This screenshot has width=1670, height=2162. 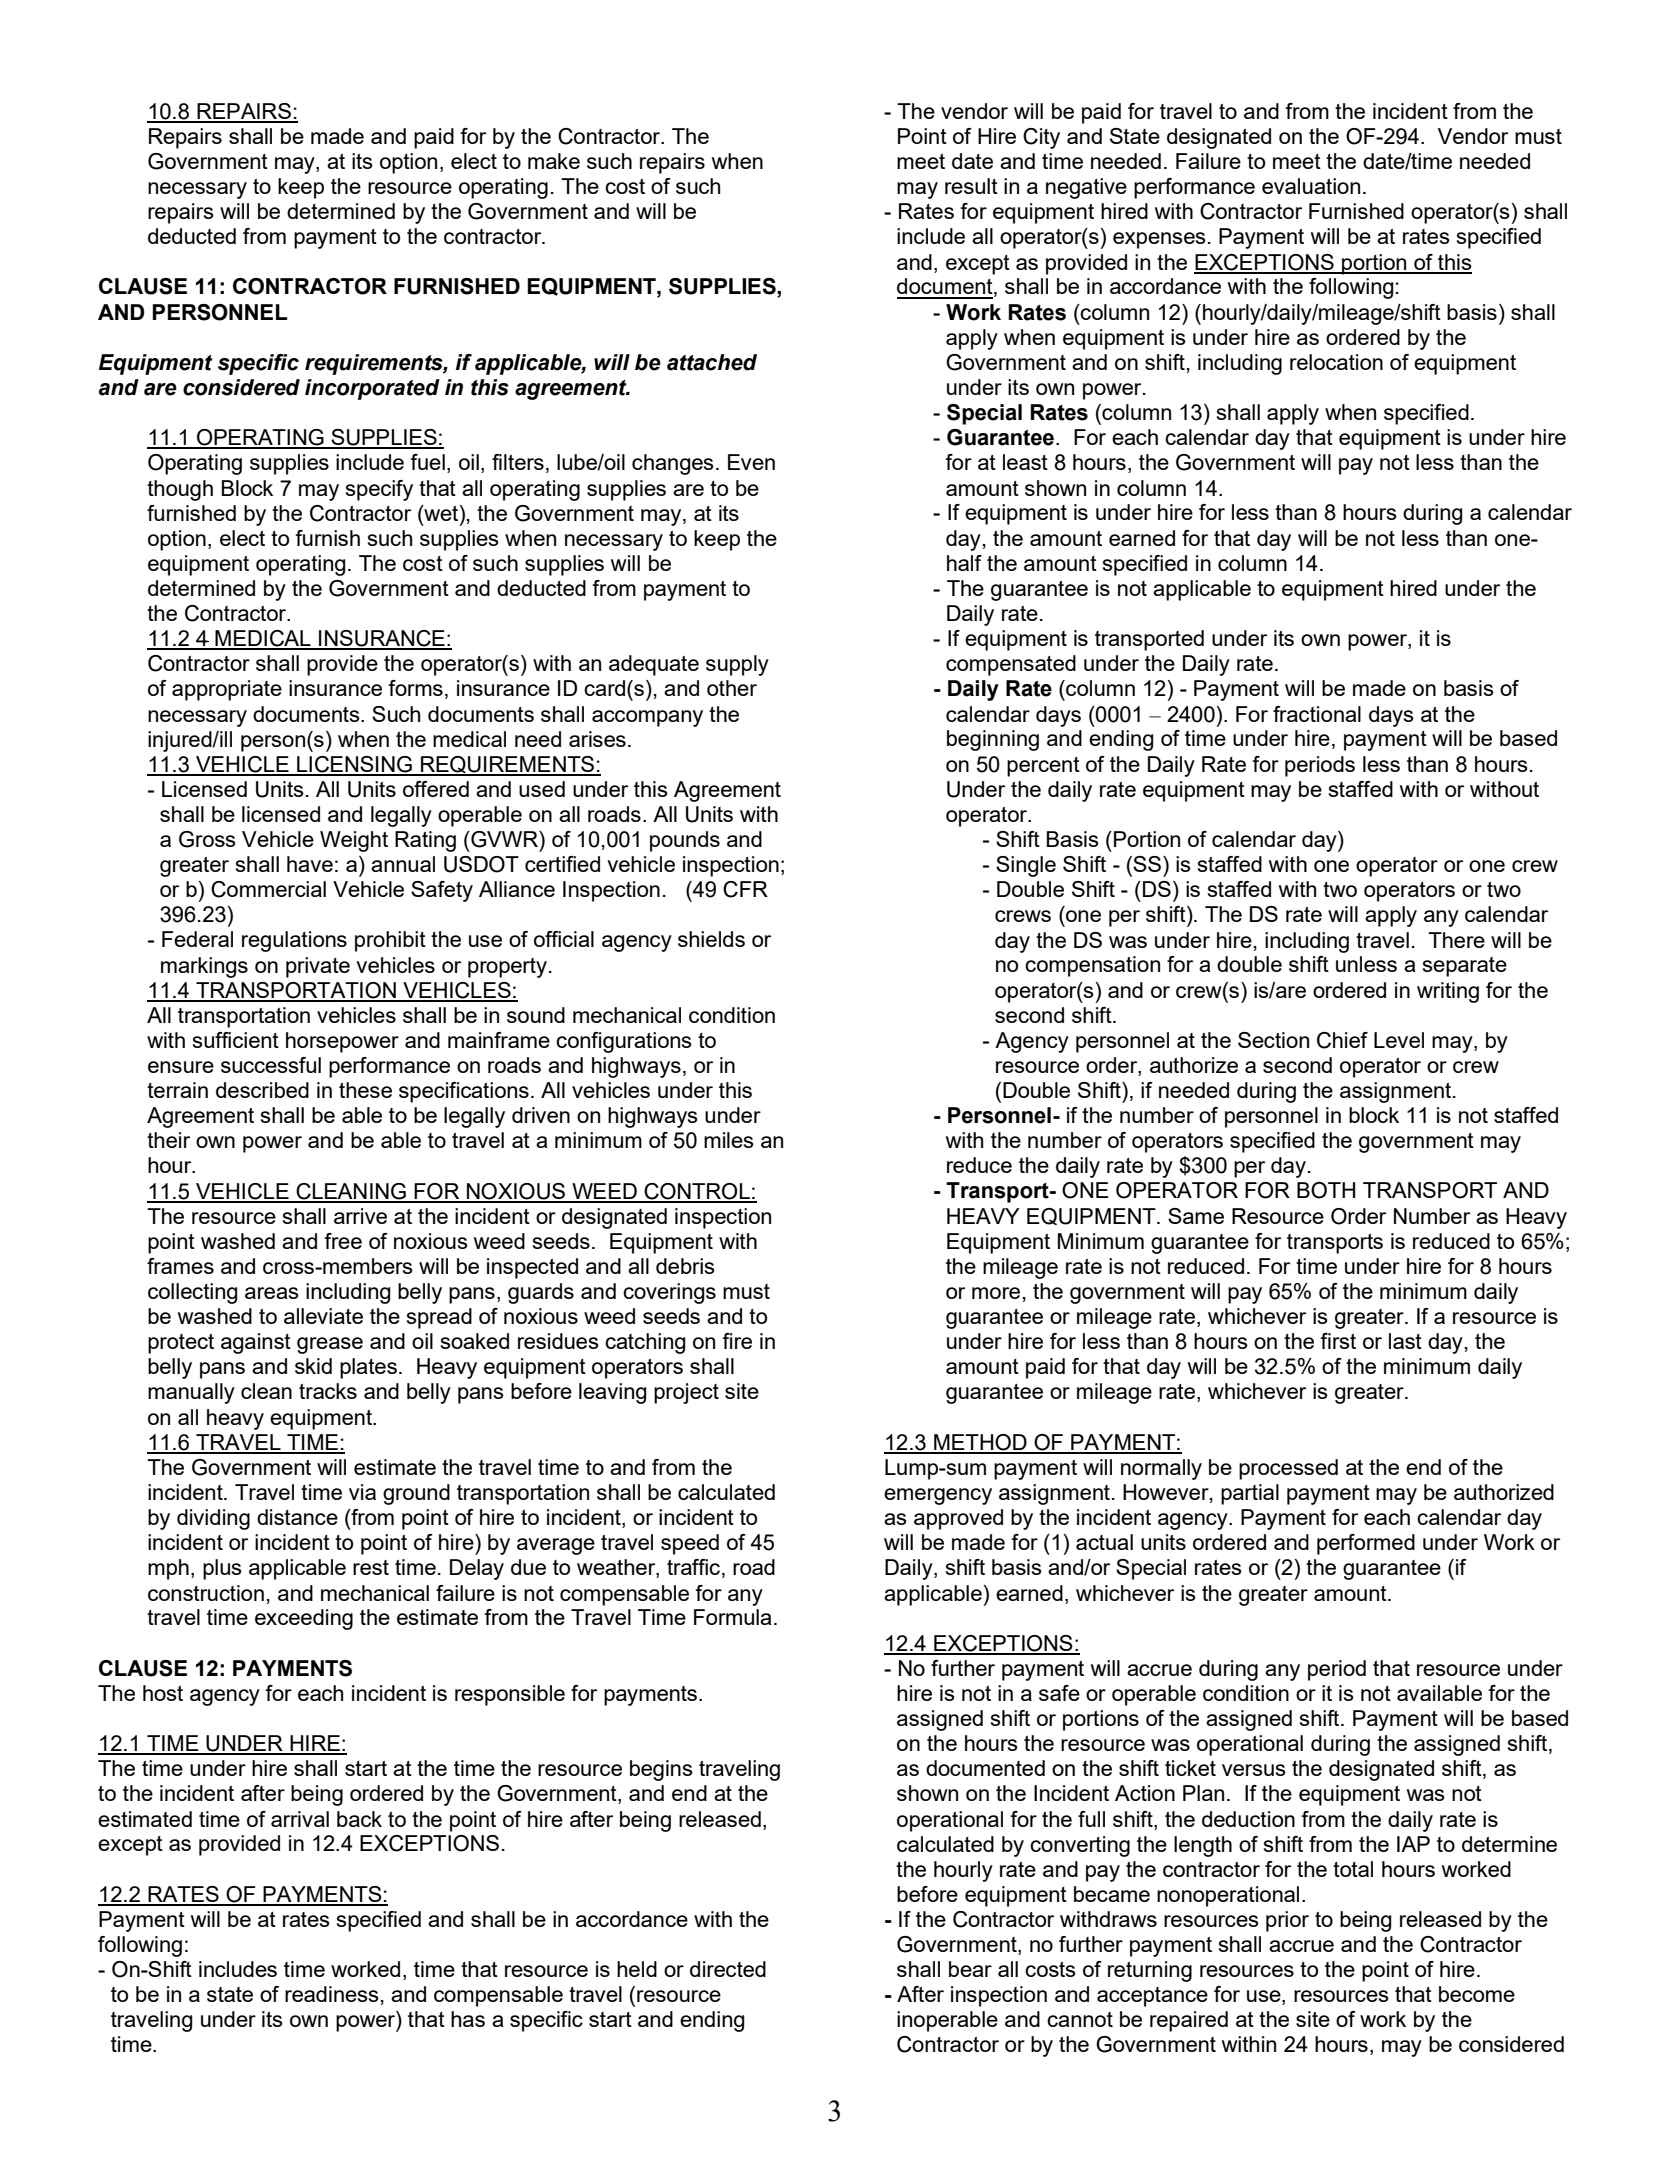 I want to click on forms, so click(x=415, y=688).
